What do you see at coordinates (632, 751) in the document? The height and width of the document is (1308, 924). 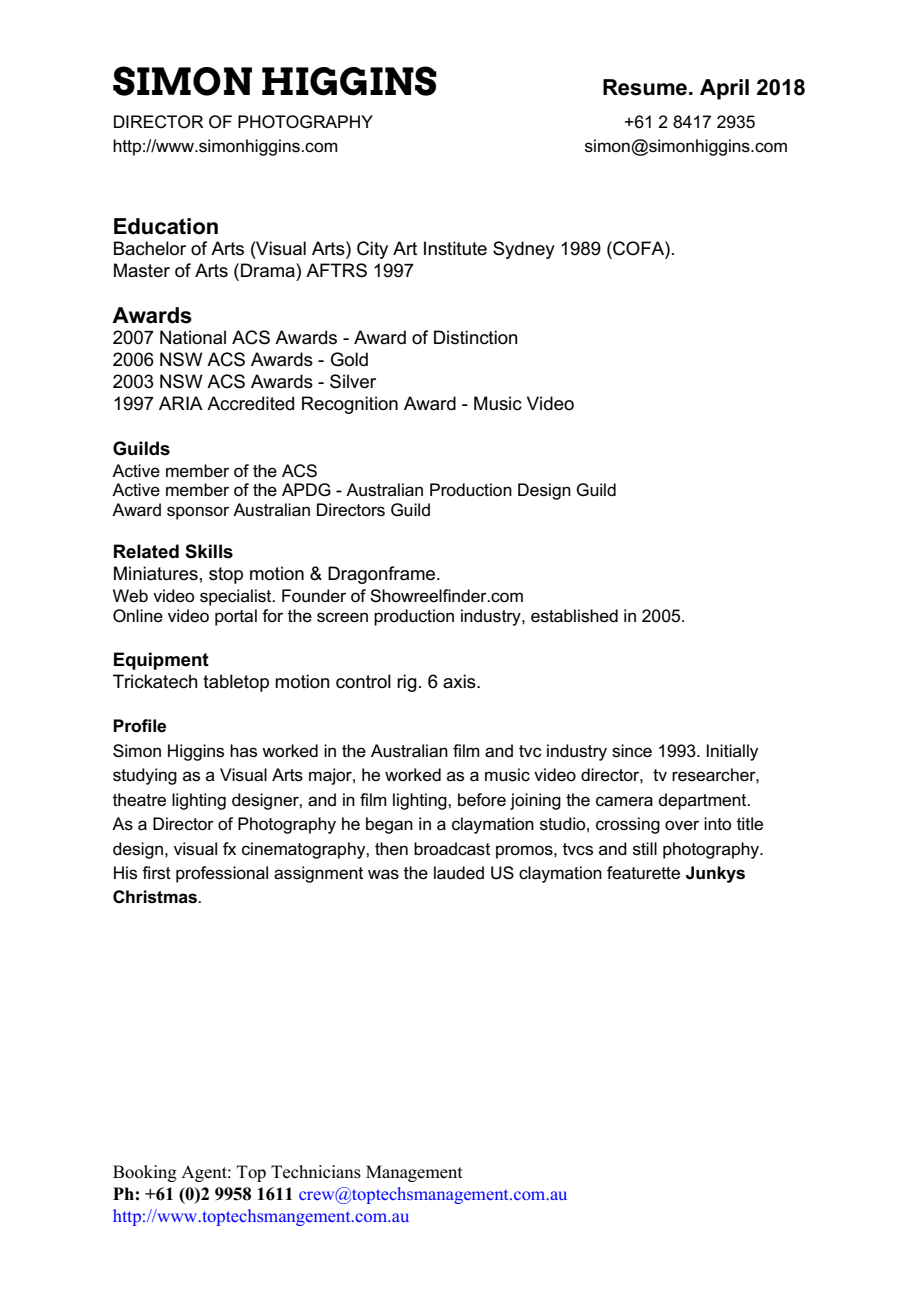 I see `since` at bounding box center [632, 751].
